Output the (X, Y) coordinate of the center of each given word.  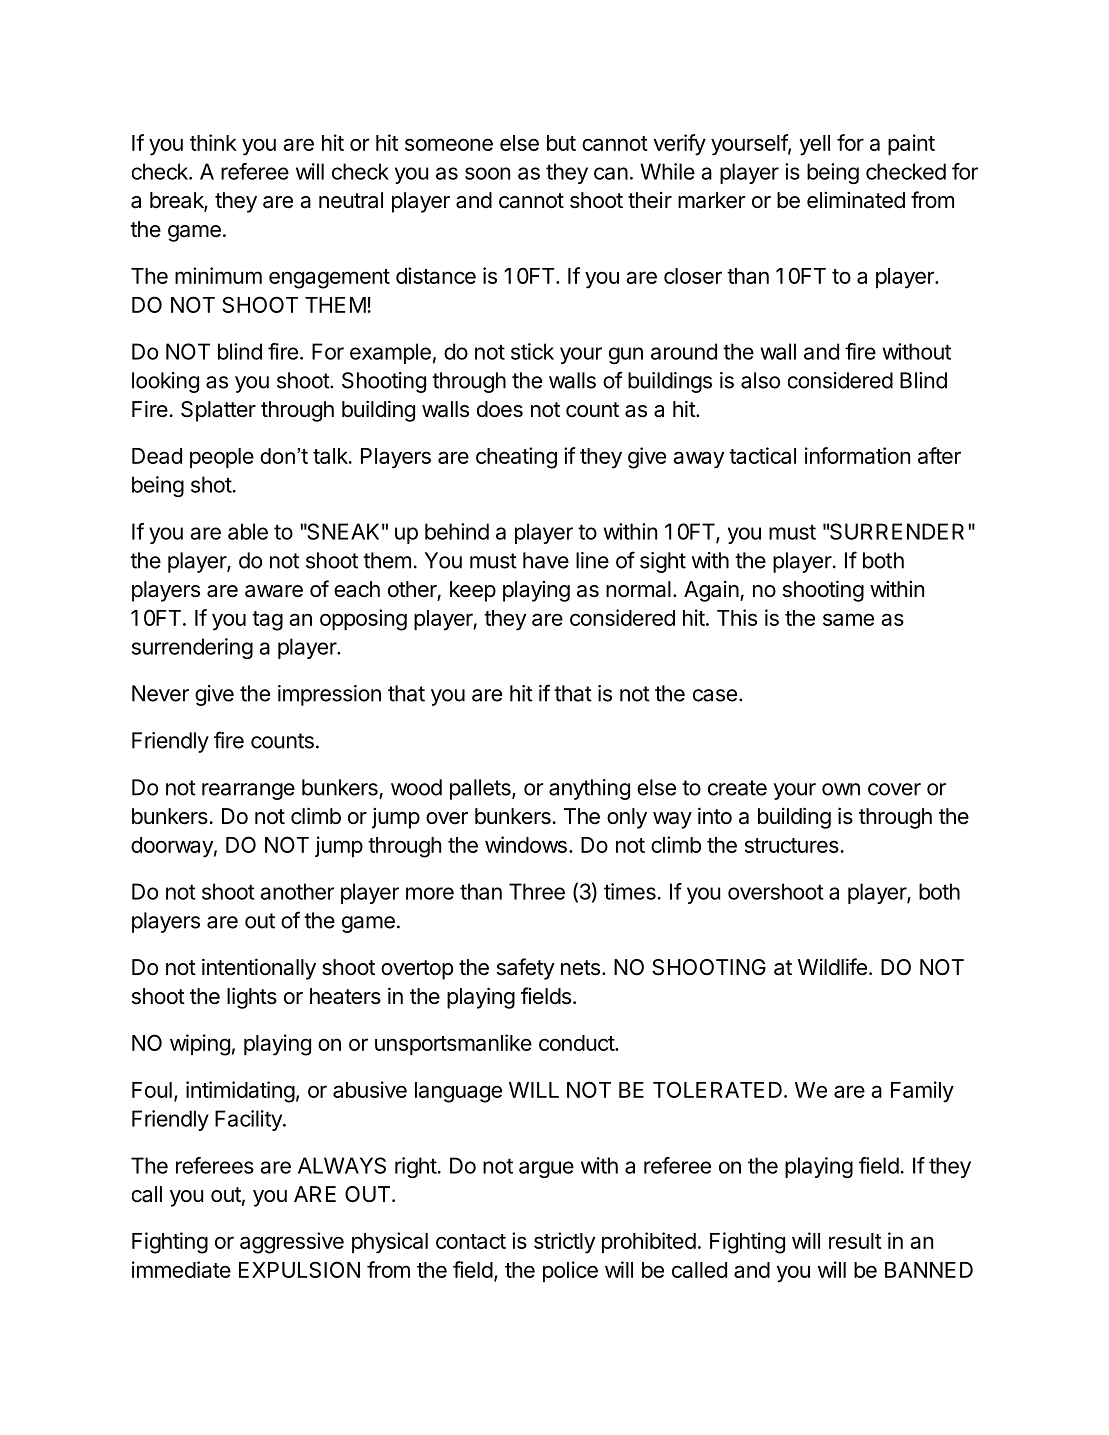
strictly (564, 1243)
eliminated (856, 200)
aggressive (292, 1243)
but (561, 143)
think (213, 142)
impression (329, 695)
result (855, 1241)
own (841, 789)
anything (589, 789)
